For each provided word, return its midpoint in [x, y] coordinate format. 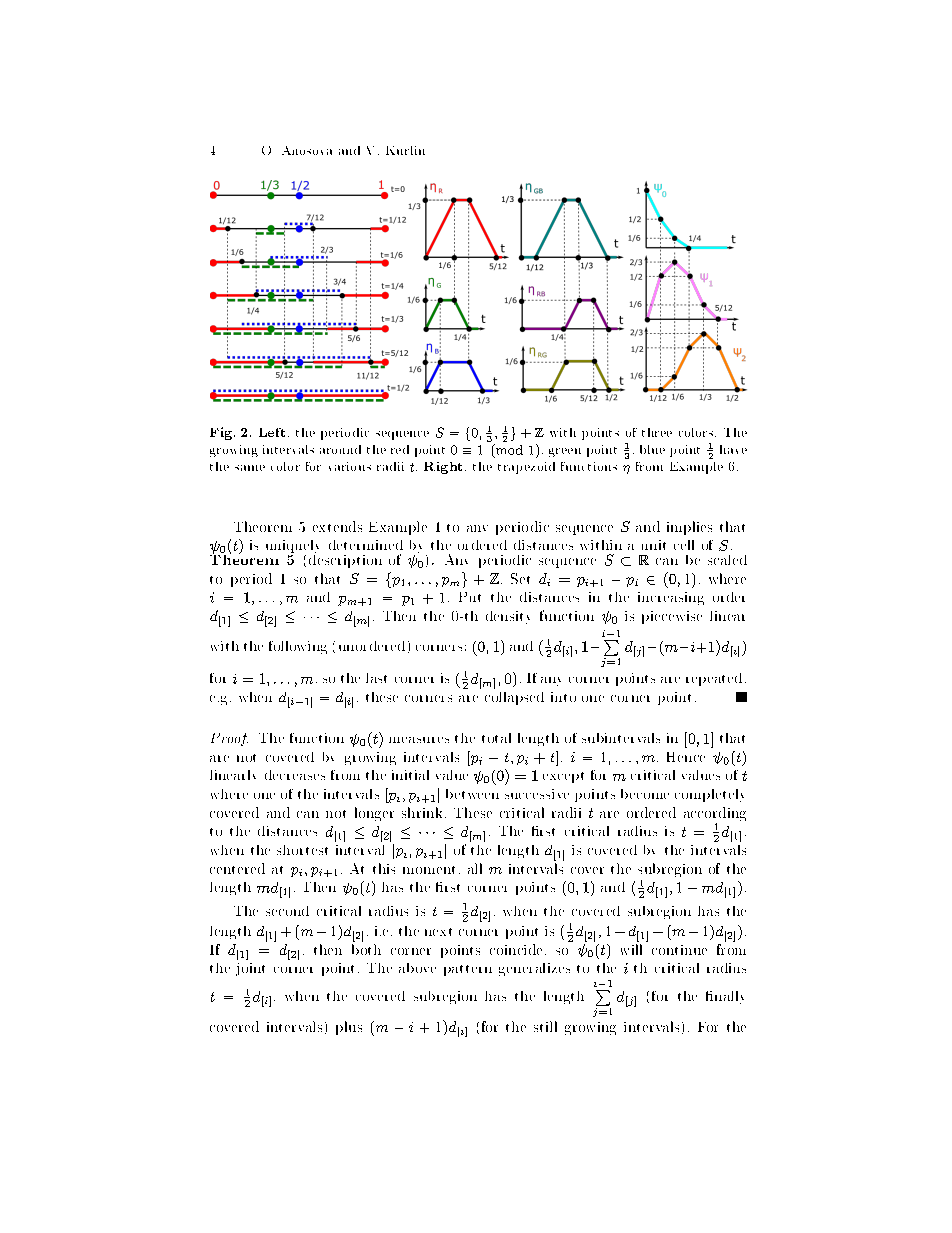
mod [508, 449]
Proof [229, 739]
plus [349, 1028]
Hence [686, 757]
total [496, 738]
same [250, 468]
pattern [468, 970]
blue [652, 449]
